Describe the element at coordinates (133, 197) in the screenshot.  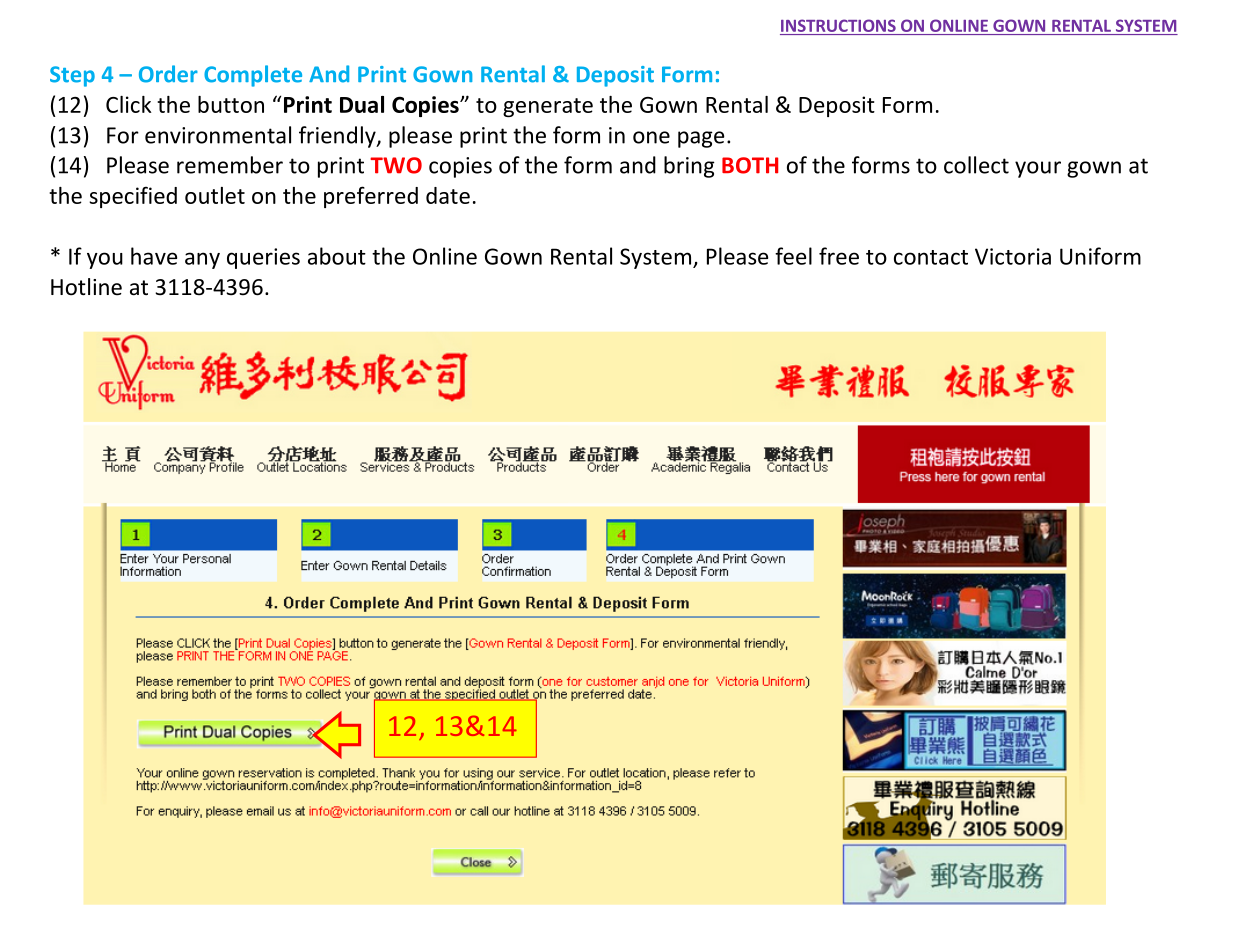
I see `specified` at that location.
